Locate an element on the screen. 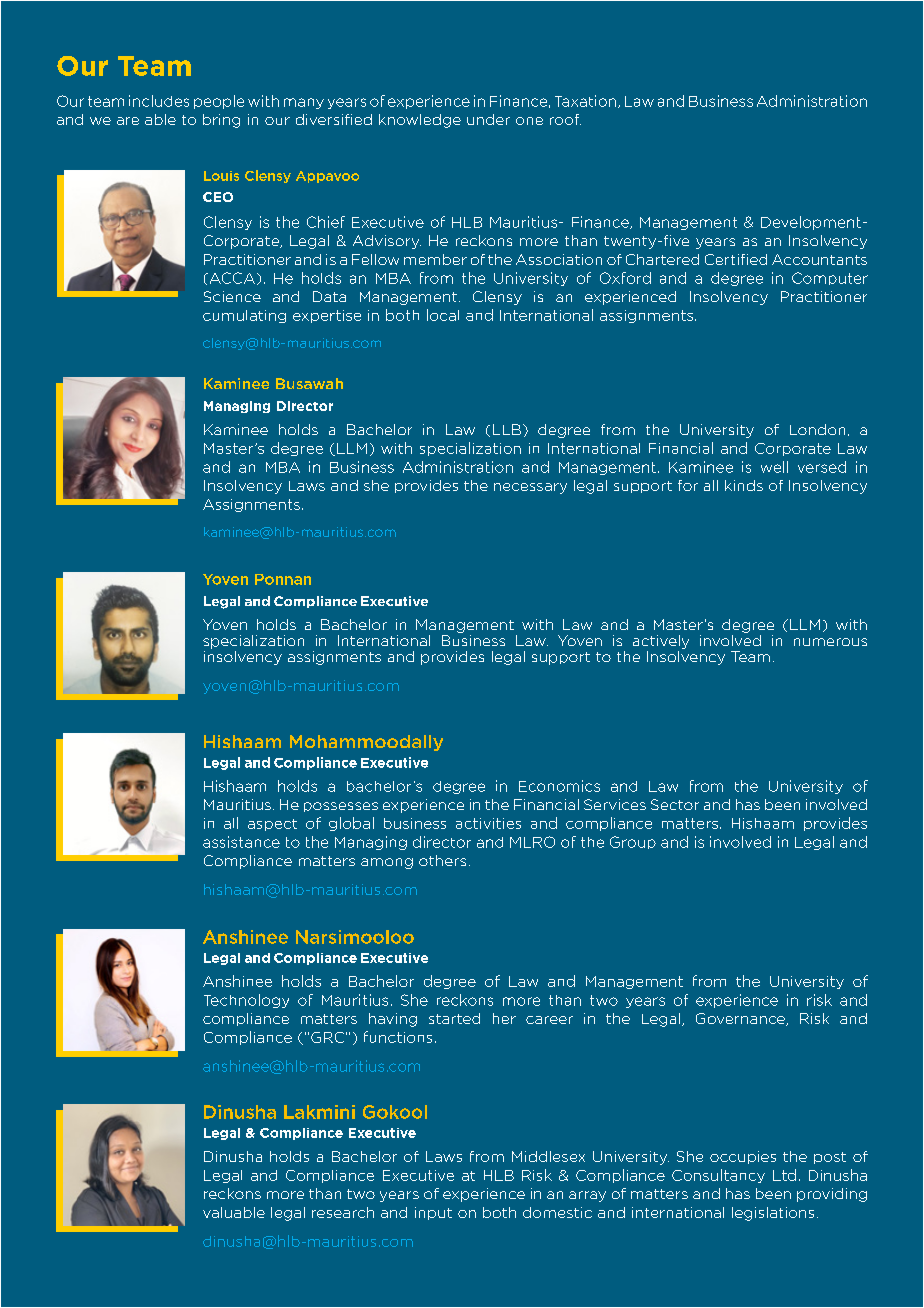  Sector is located at coordinates (675, 804).
